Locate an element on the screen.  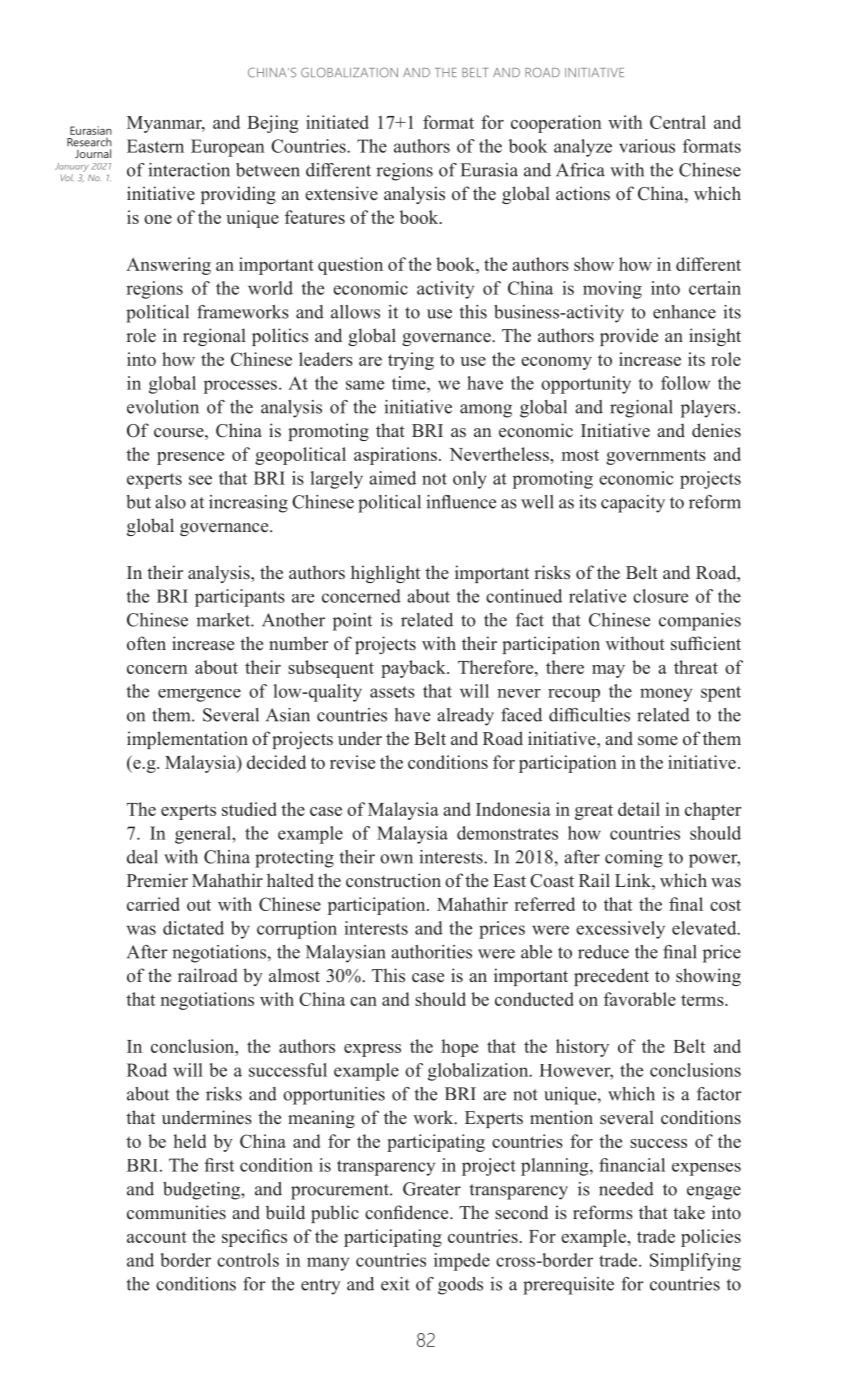
dictated is located at coordinates (193, 928).
